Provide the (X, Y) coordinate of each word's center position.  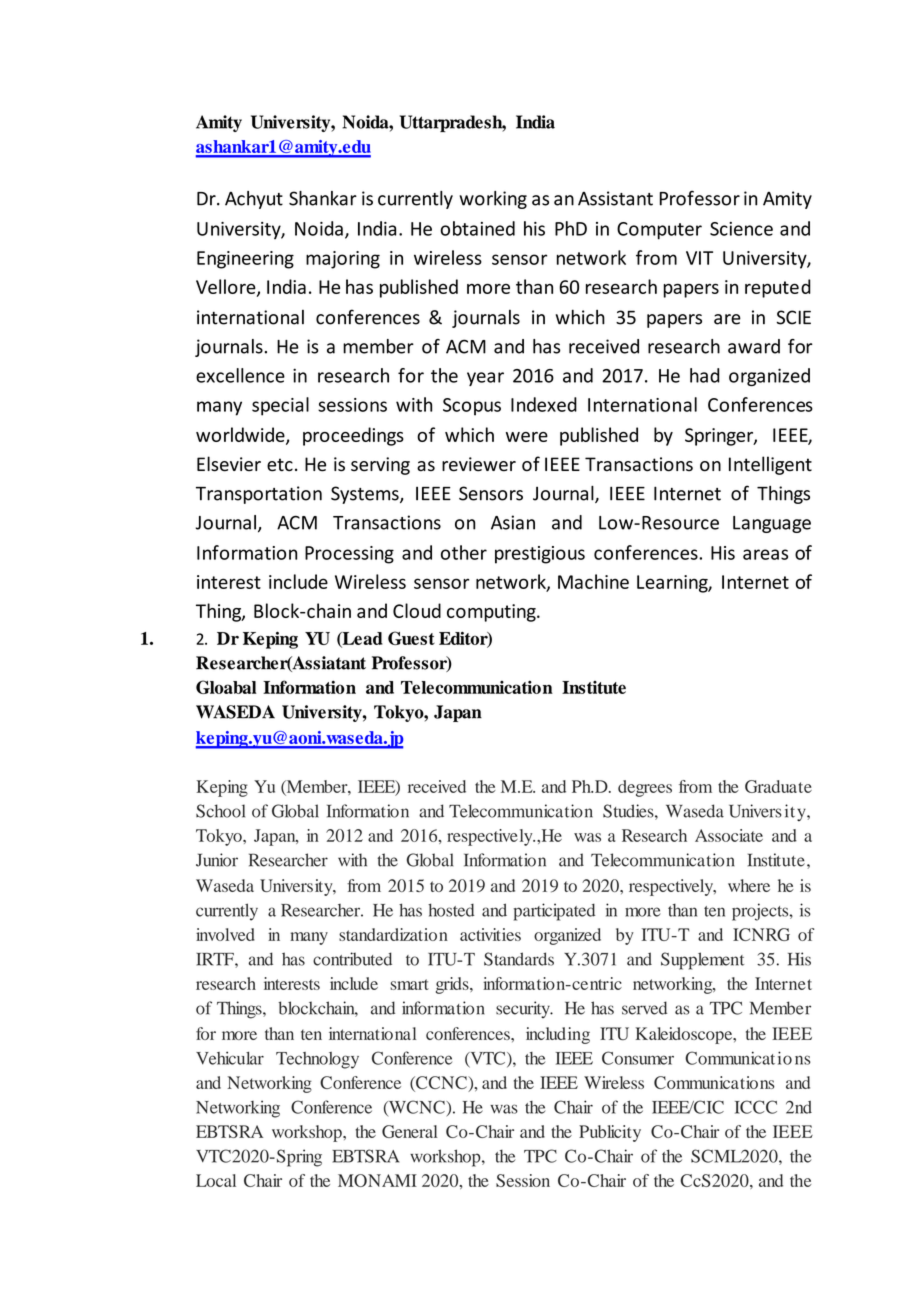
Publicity (610, 1133)
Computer (659, 231)
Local (216, 1180)
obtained (477, 228)
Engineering (245, 260)
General (410, 1131)
